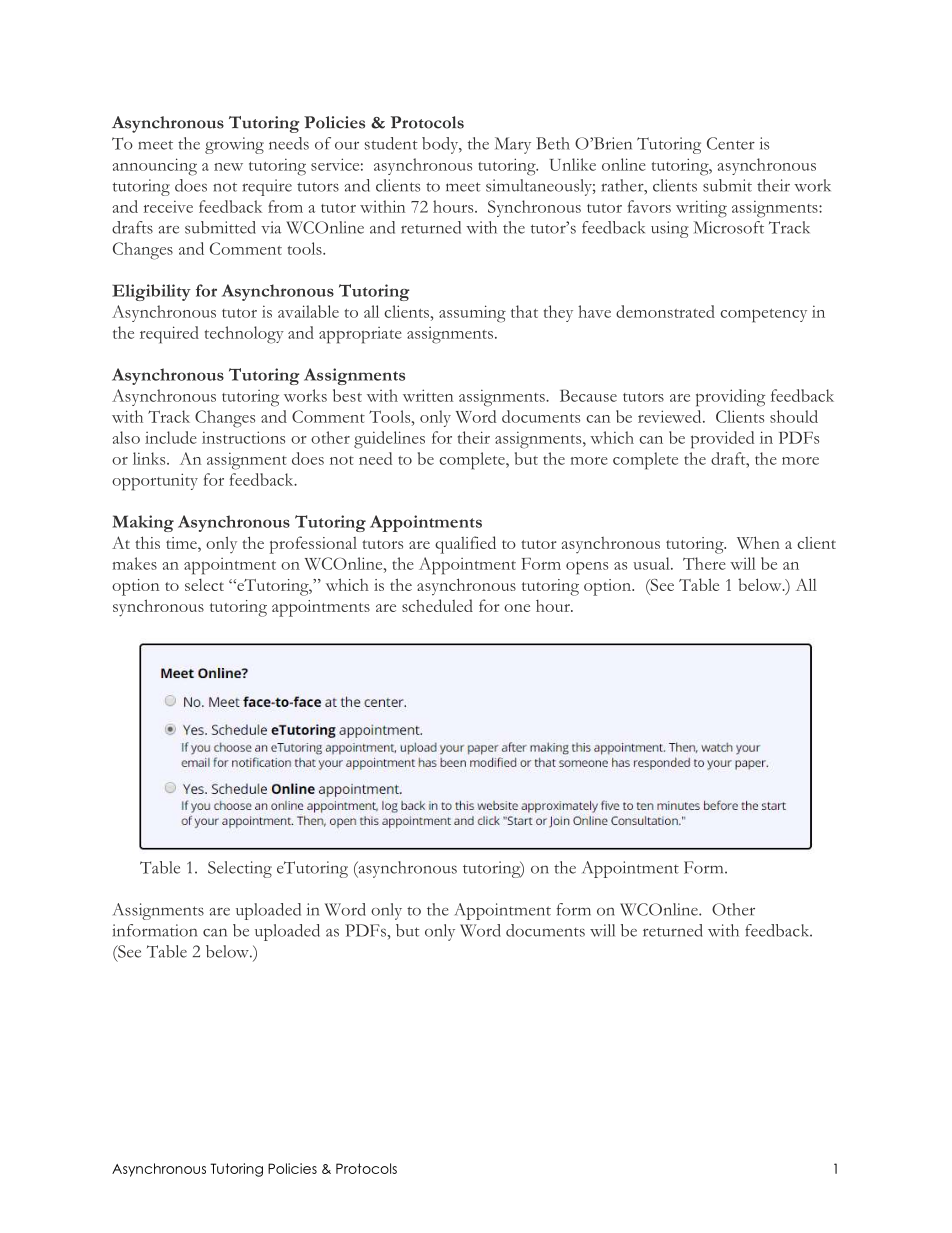  What do you see at coordinates (472, 314) in the document?
I see `assuming` at bounding box center [472, 314].
